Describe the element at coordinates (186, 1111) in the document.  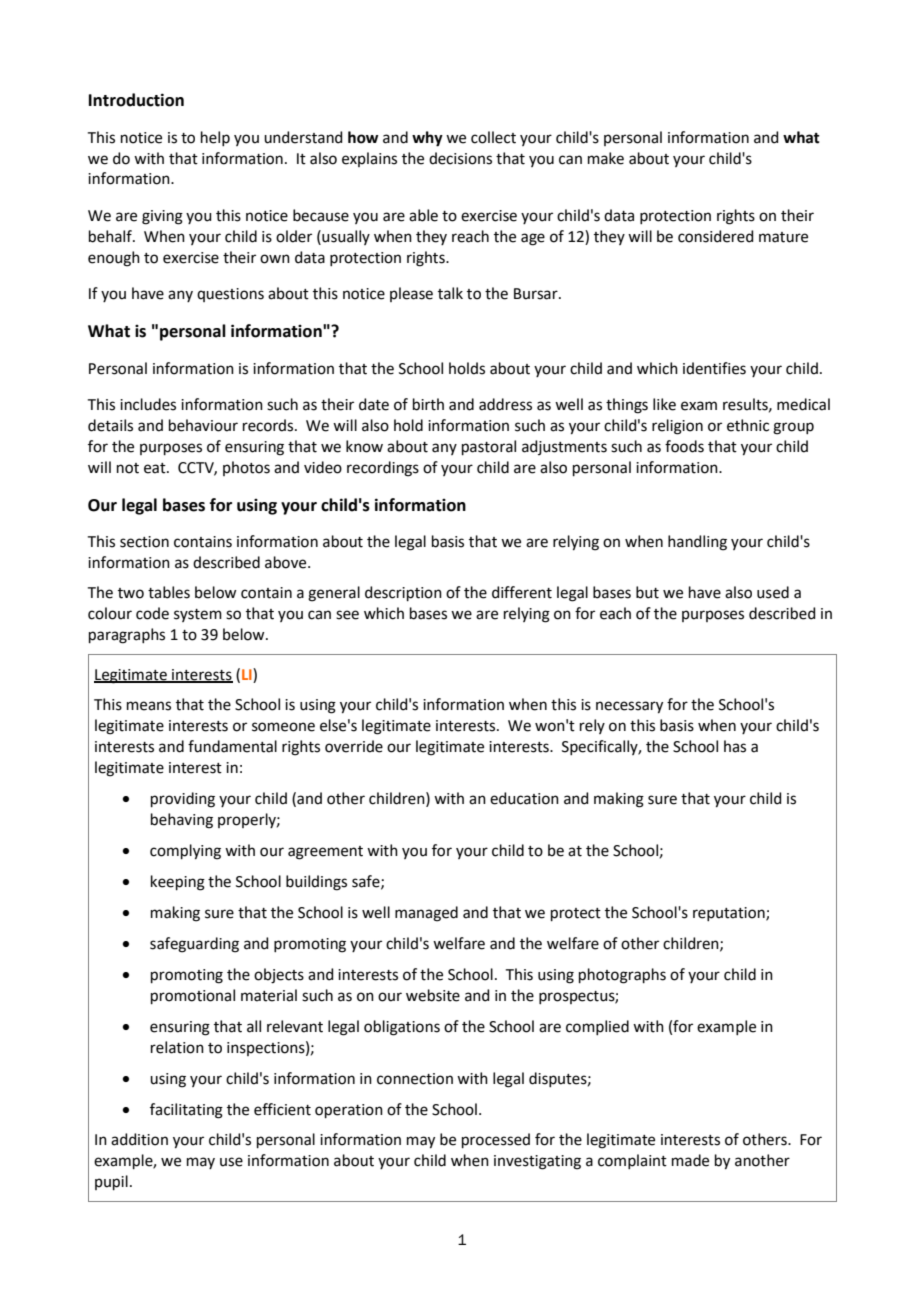
I see `facilitating` at that location.
